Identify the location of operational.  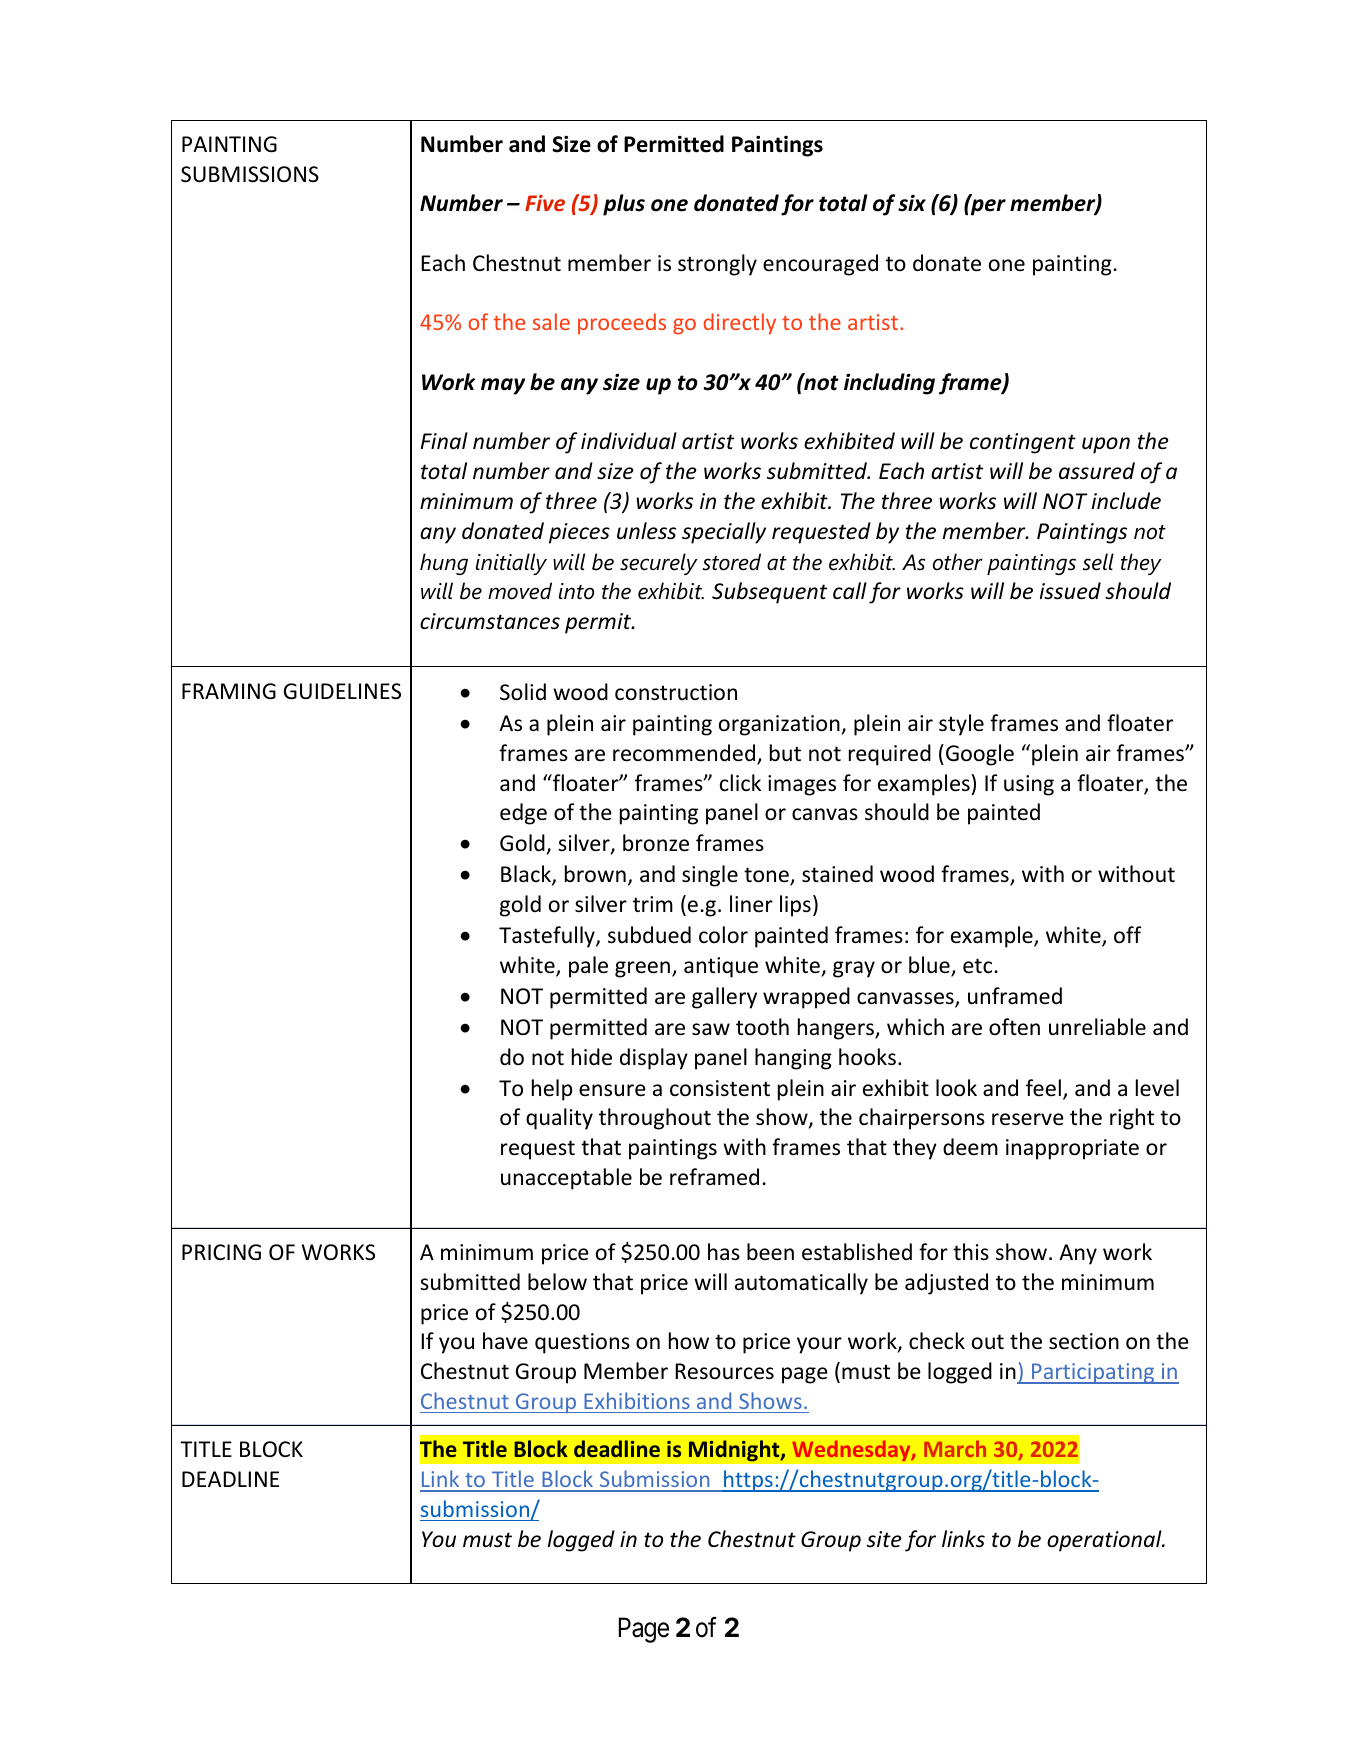
(1105, 1541).
